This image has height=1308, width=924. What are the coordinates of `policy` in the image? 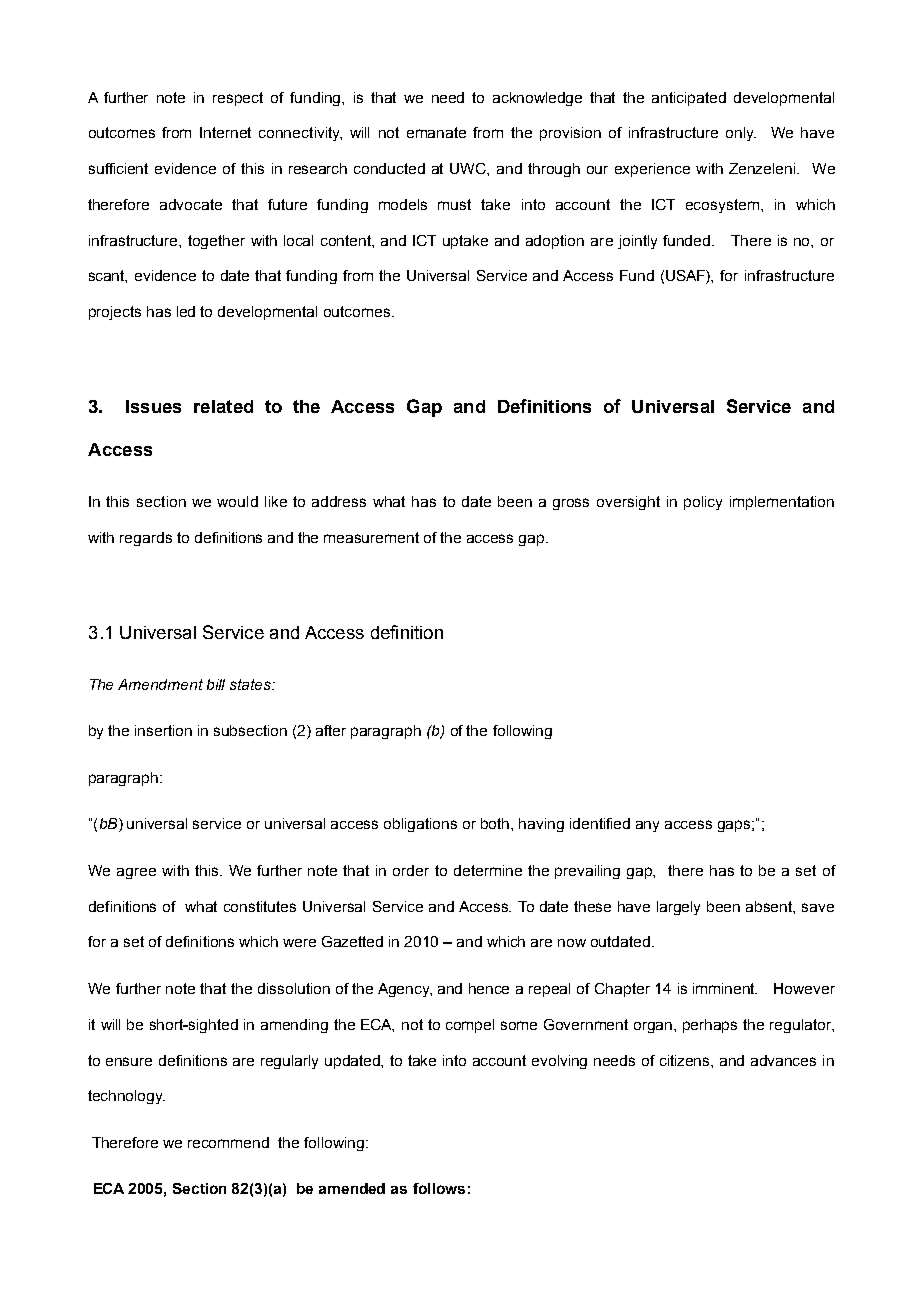 It's located at (703, 503).
